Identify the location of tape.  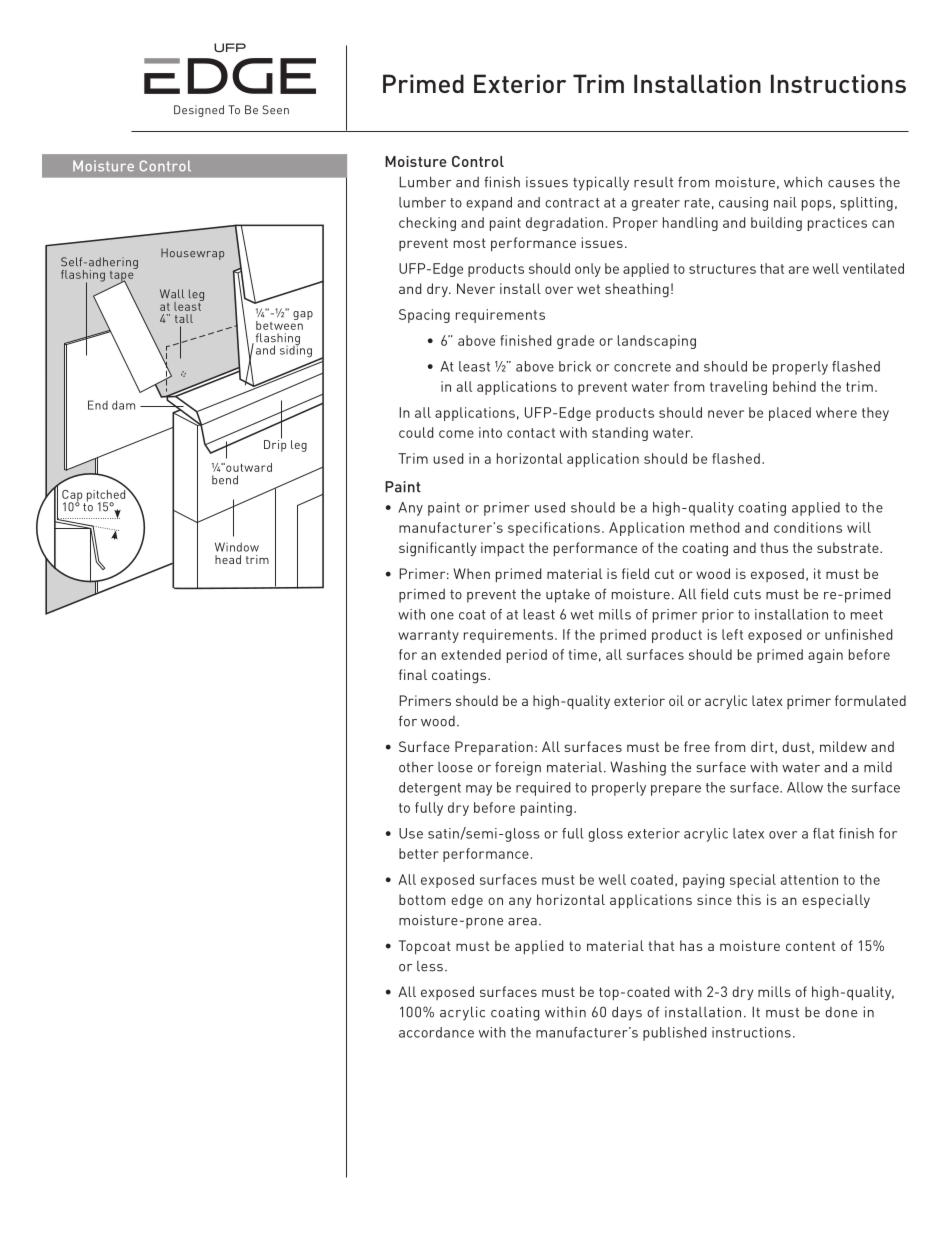
(123, 276).
